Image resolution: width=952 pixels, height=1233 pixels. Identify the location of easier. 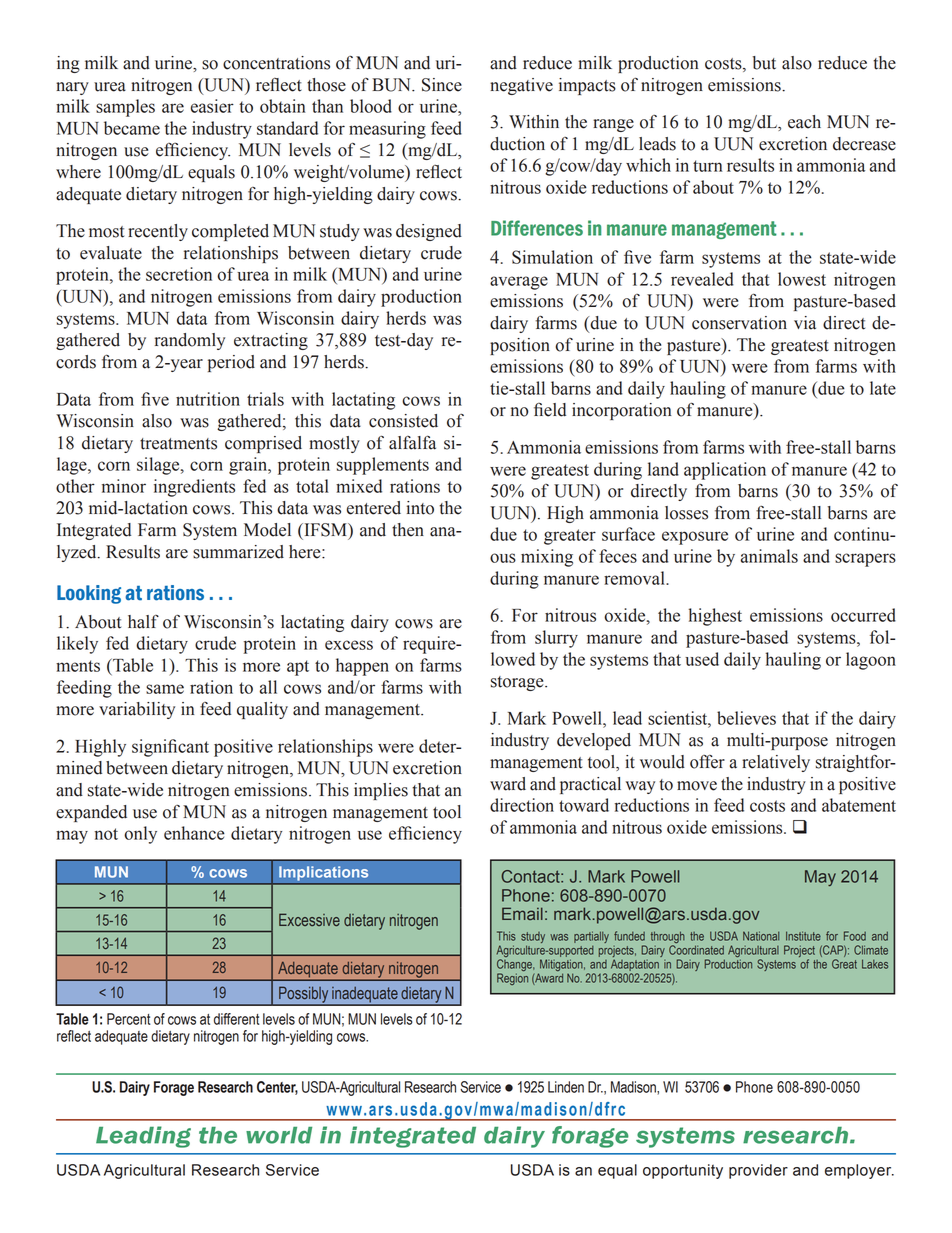
(212, 106).
